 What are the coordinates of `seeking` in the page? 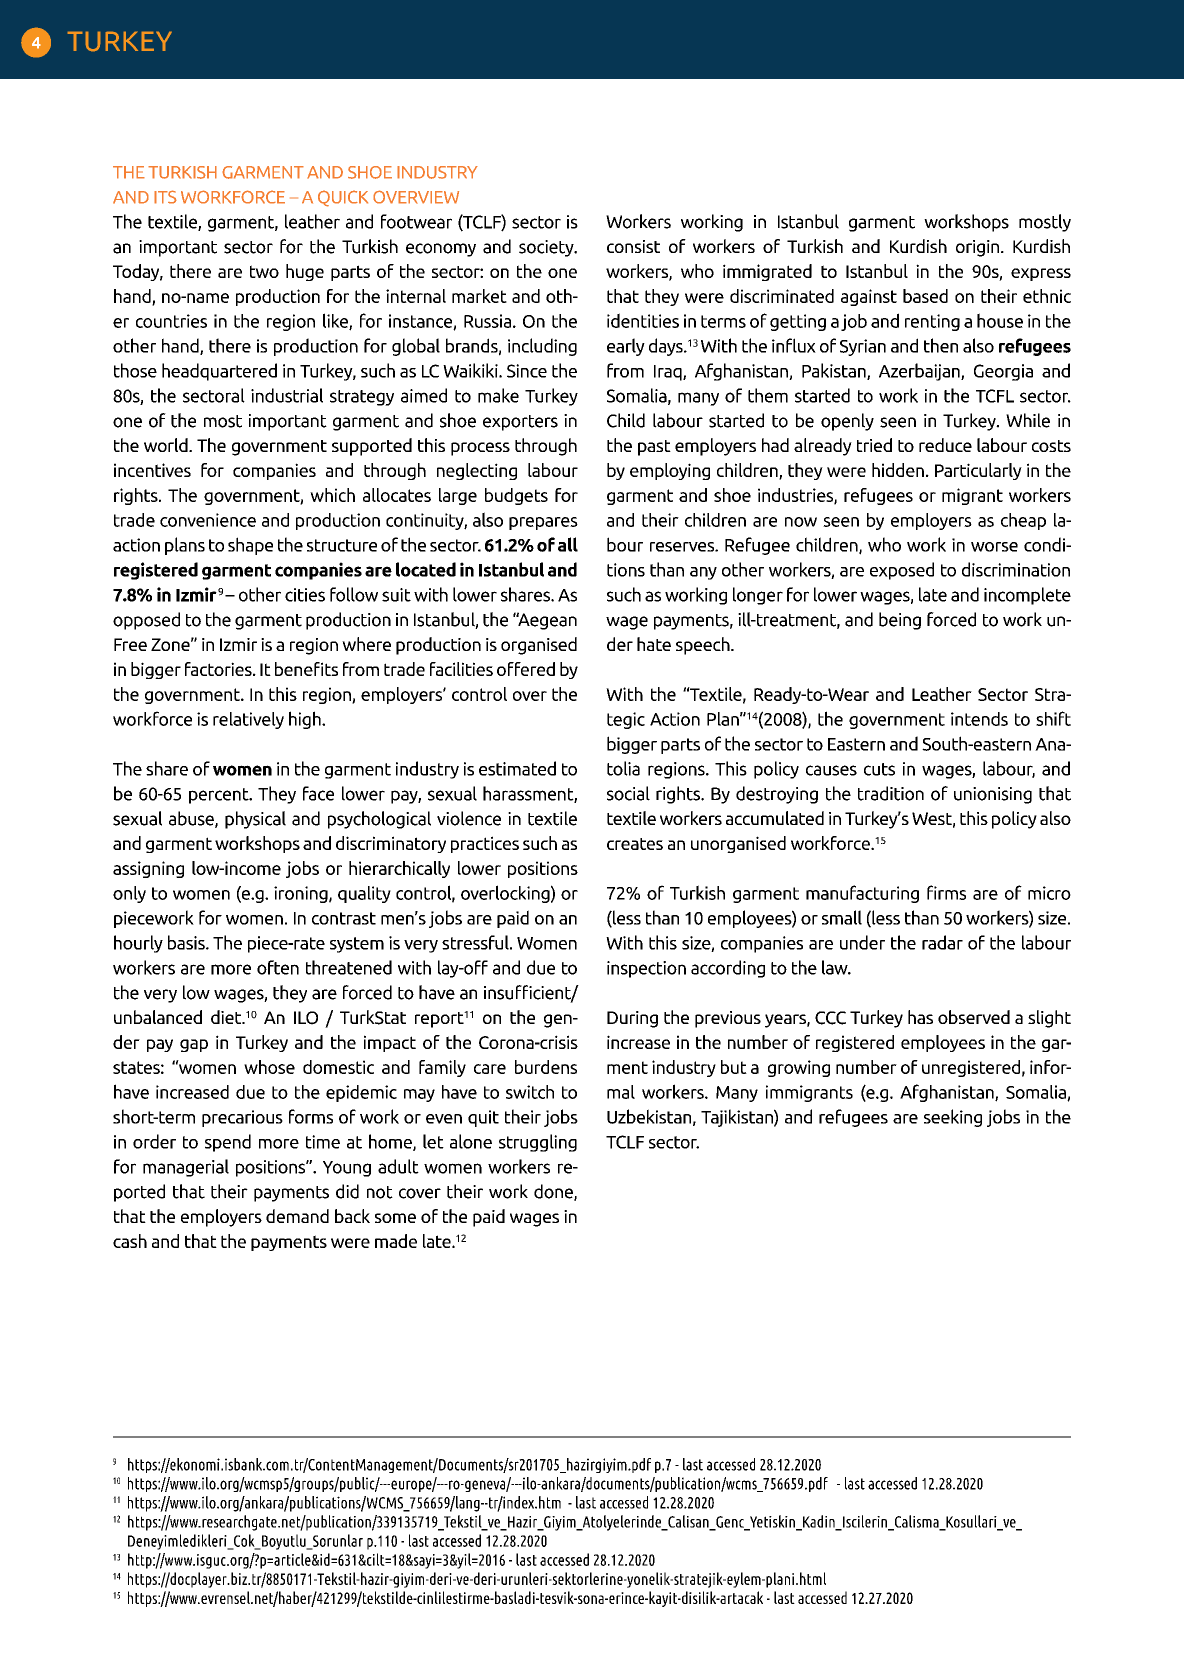 It's located at (953, 1118).
